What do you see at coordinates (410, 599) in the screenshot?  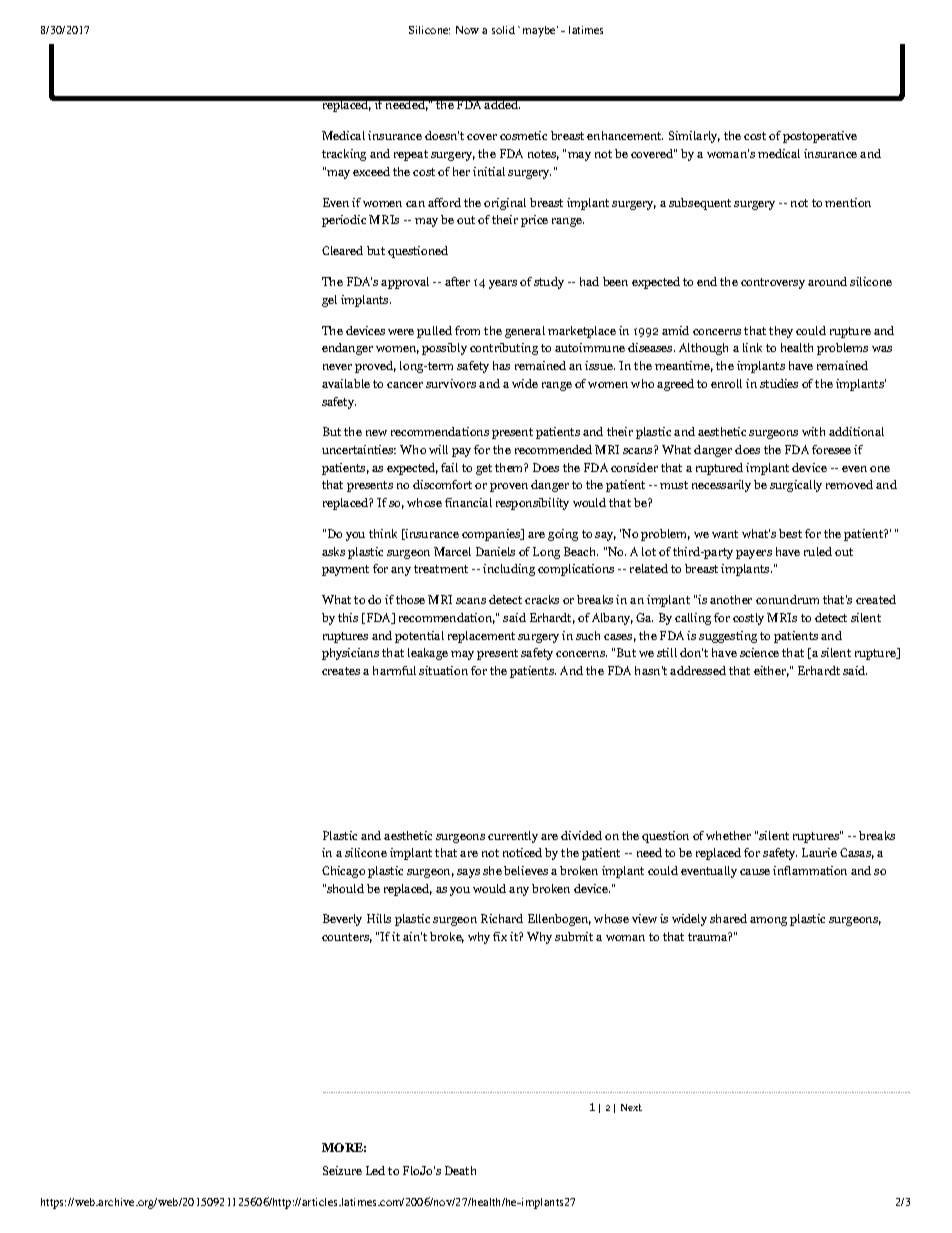 I see `those` at bounding box center [410, 599].
